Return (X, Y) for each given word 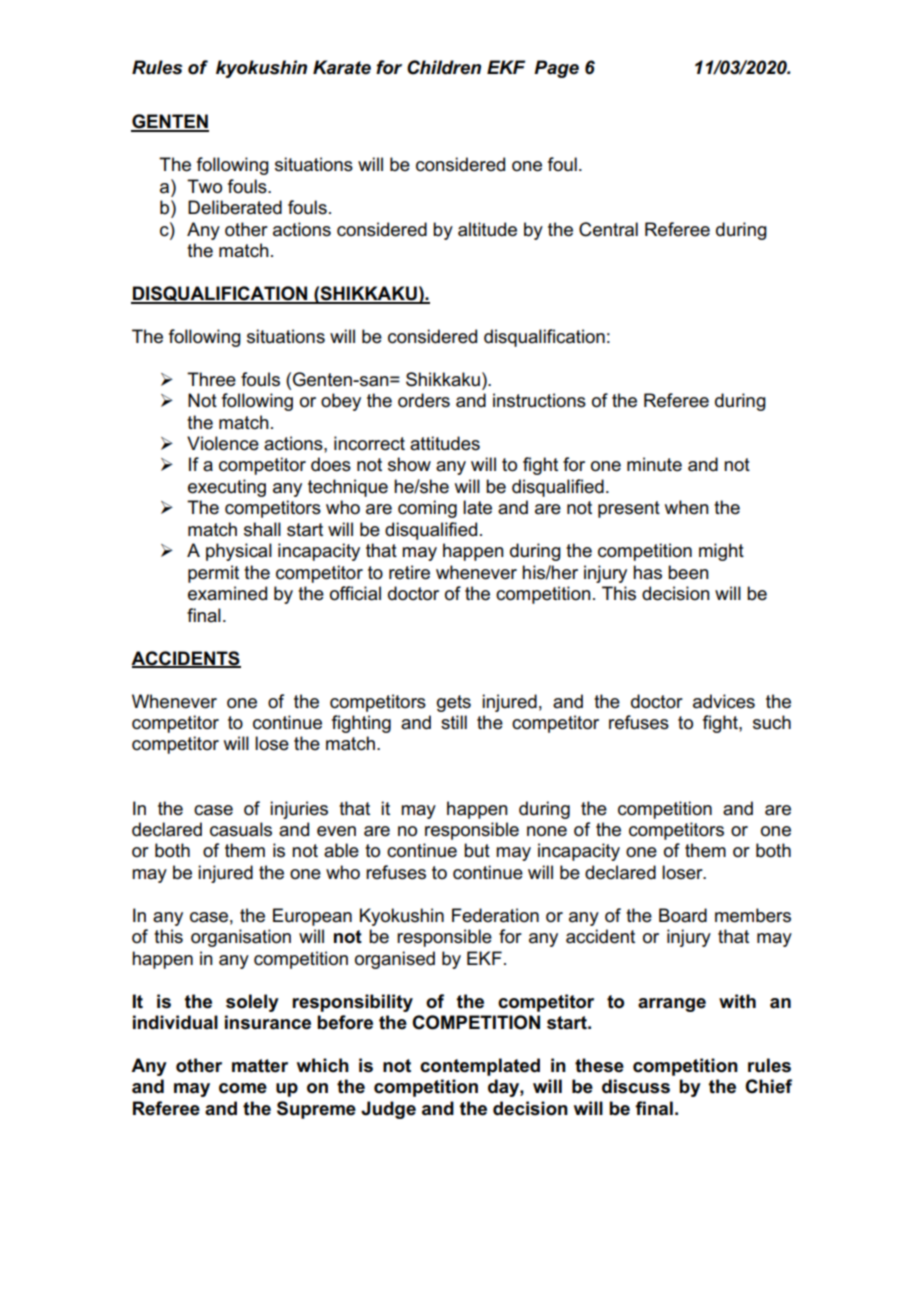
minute (654, 464)
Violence (223, 443)
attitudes (445, 443)
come (243, 1088)
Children (444, 67)
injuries (299, 810)
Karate (342, 67)
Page (556, 69)
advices (724, 701)
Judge (388, 1110)
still (454, 722)
